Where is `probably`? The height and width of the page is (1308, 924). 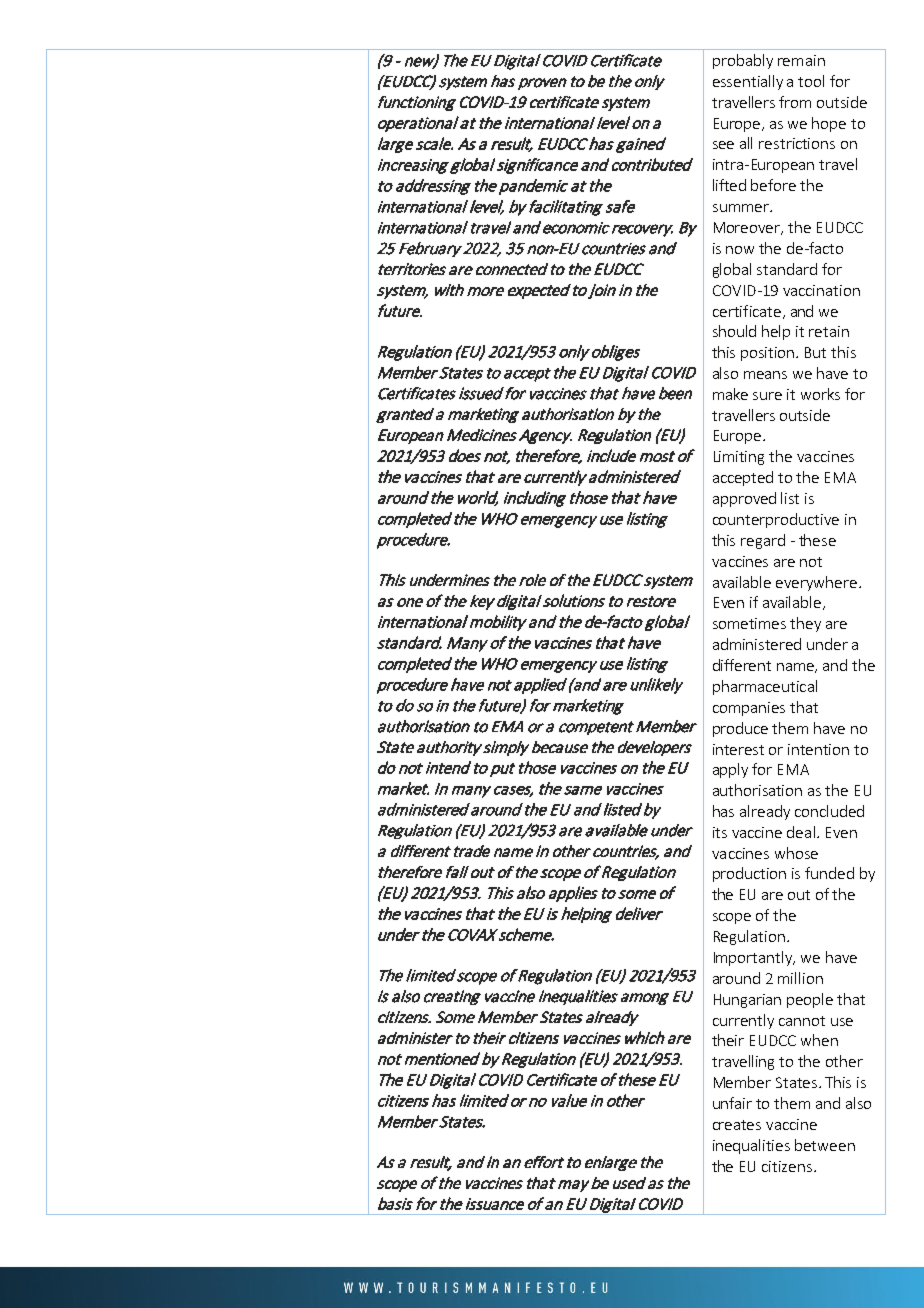 probably is located at coordinates (743, 61).
